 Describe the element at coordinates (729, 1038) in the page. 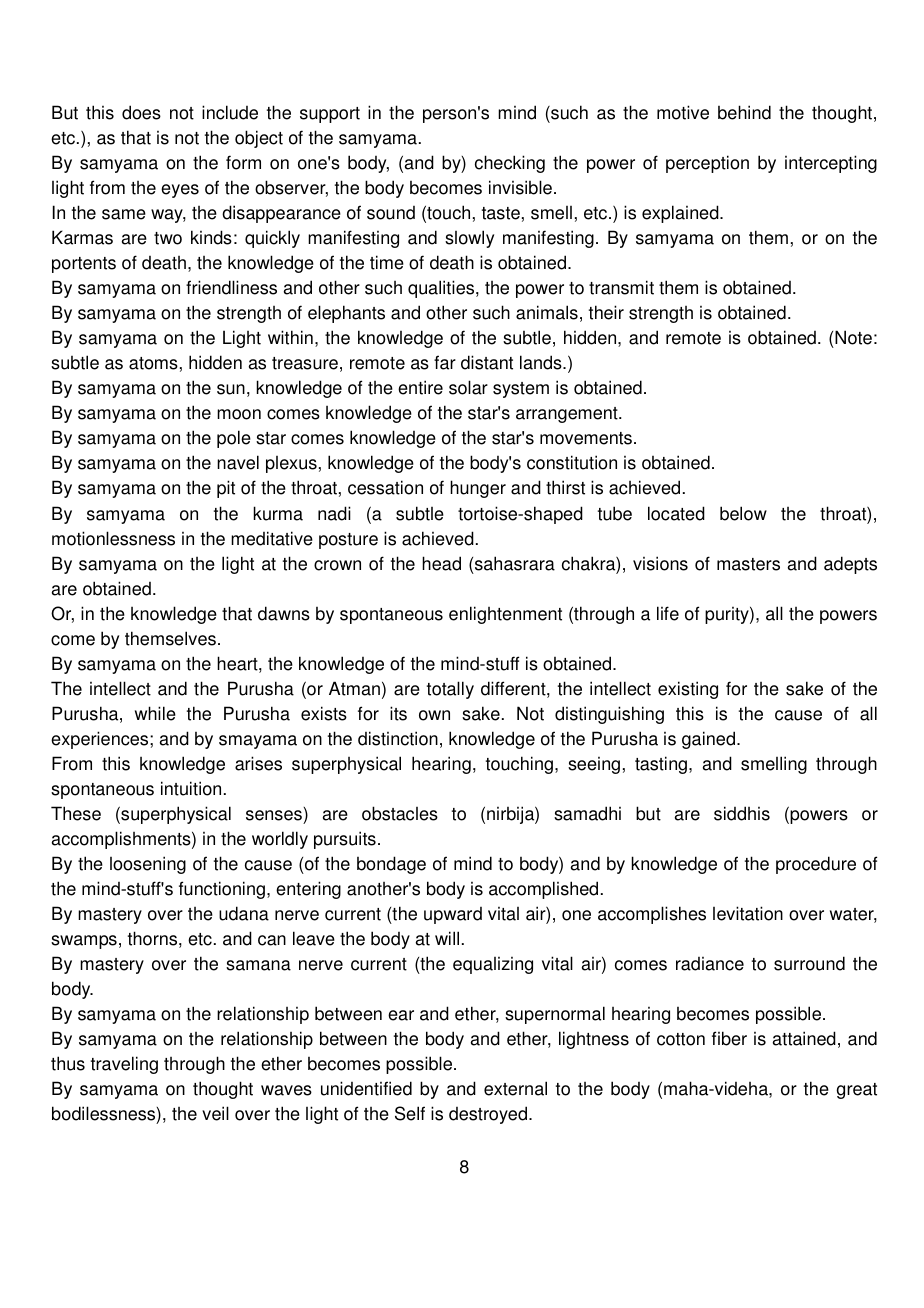

I see `fiber` at that location.
